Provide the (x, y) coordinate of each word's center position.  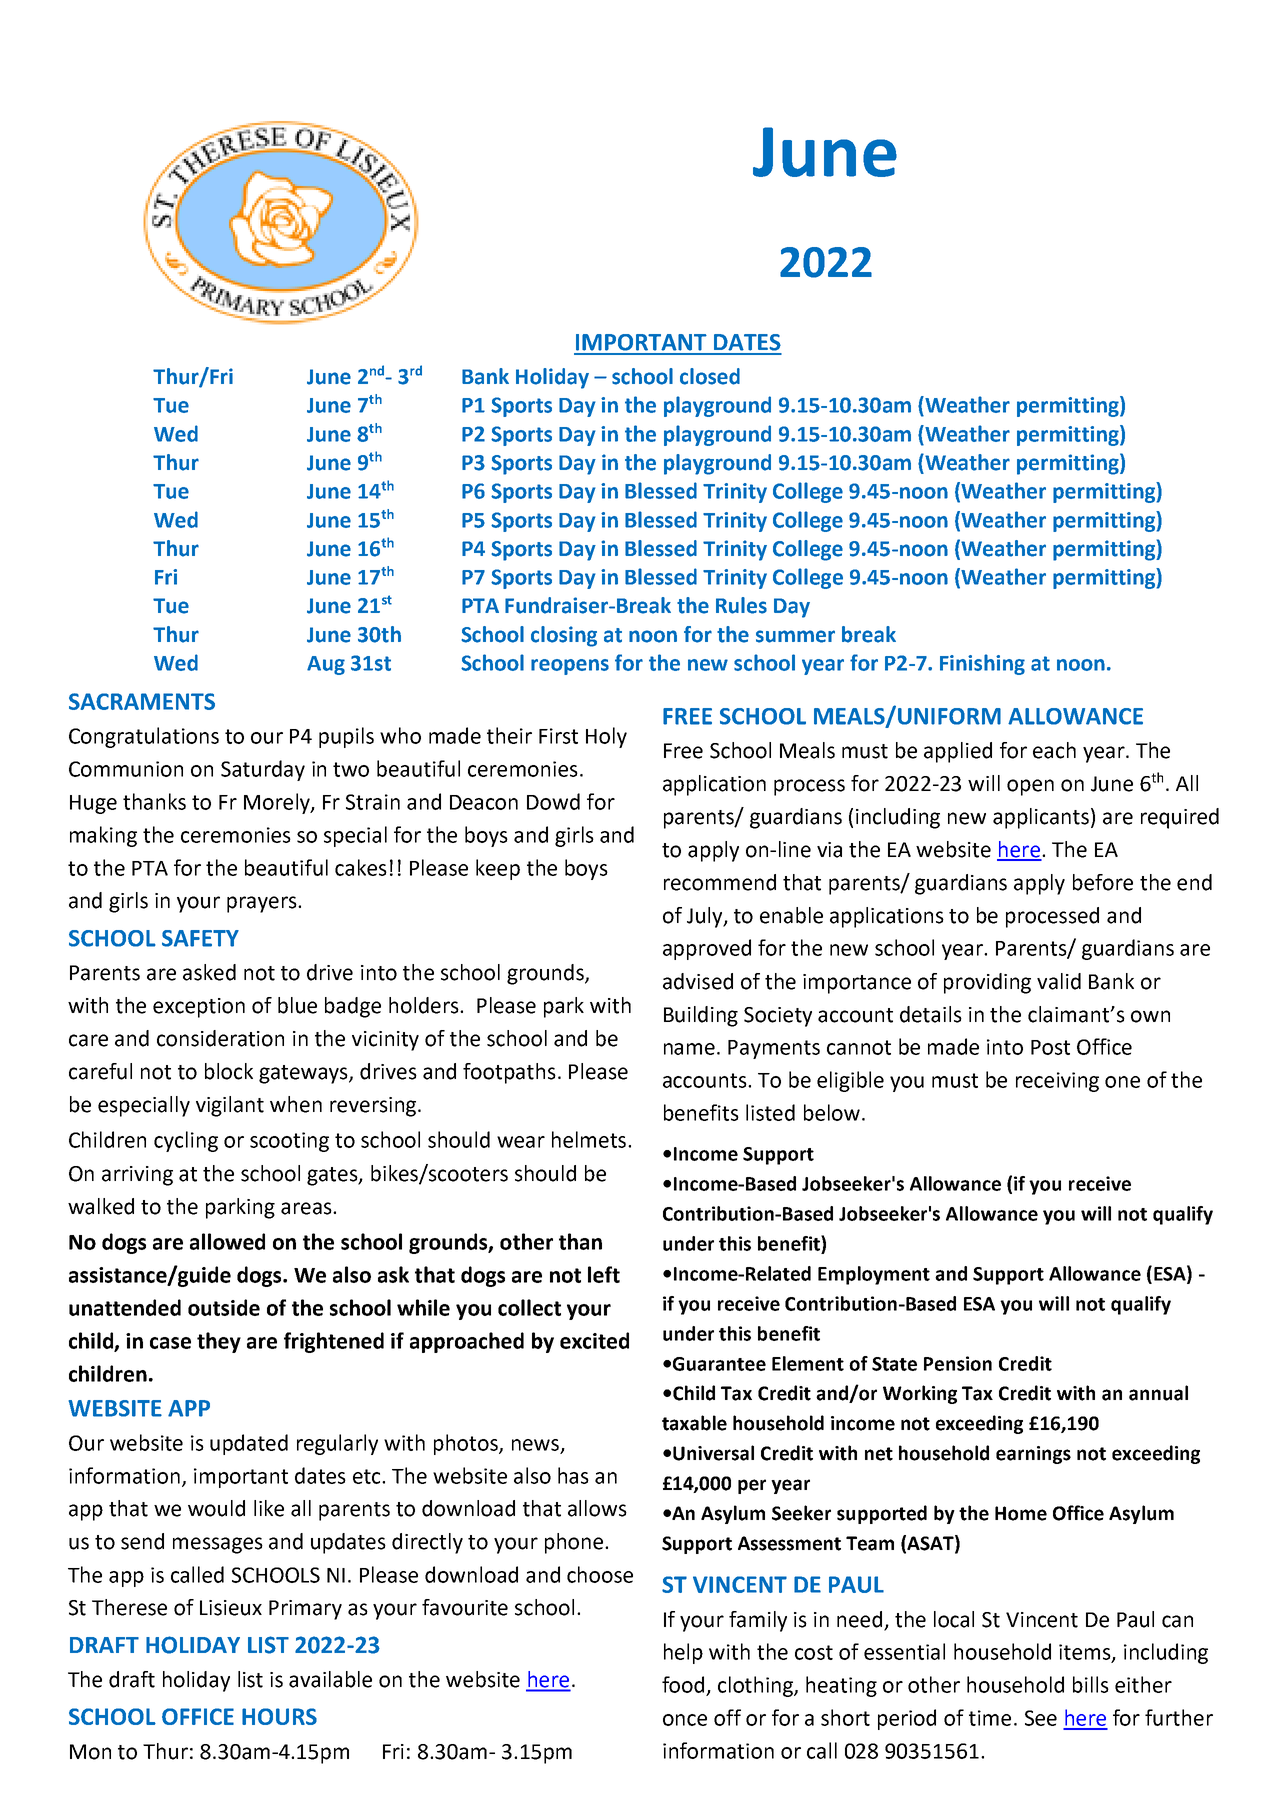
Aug (326, 665)
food (683, 1684)
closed (710, 376)
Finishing (982, 664)
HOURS (279, 1716)
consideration (220, 1038)
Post (1050, 1047)
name (689, 1049)
